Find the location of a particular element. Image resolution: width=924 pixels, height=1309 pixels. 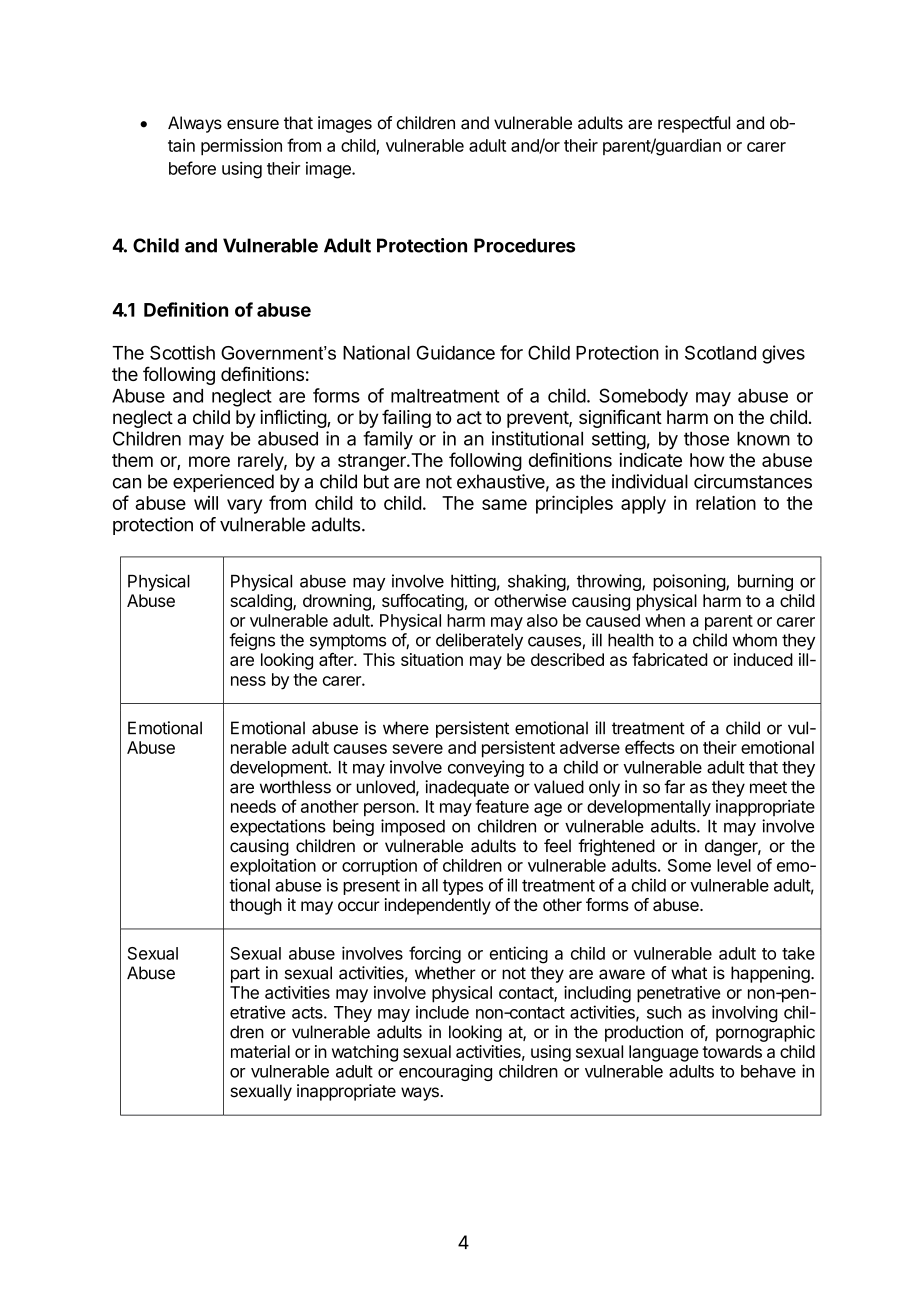

scalding is located at coordinates (262, 602).
